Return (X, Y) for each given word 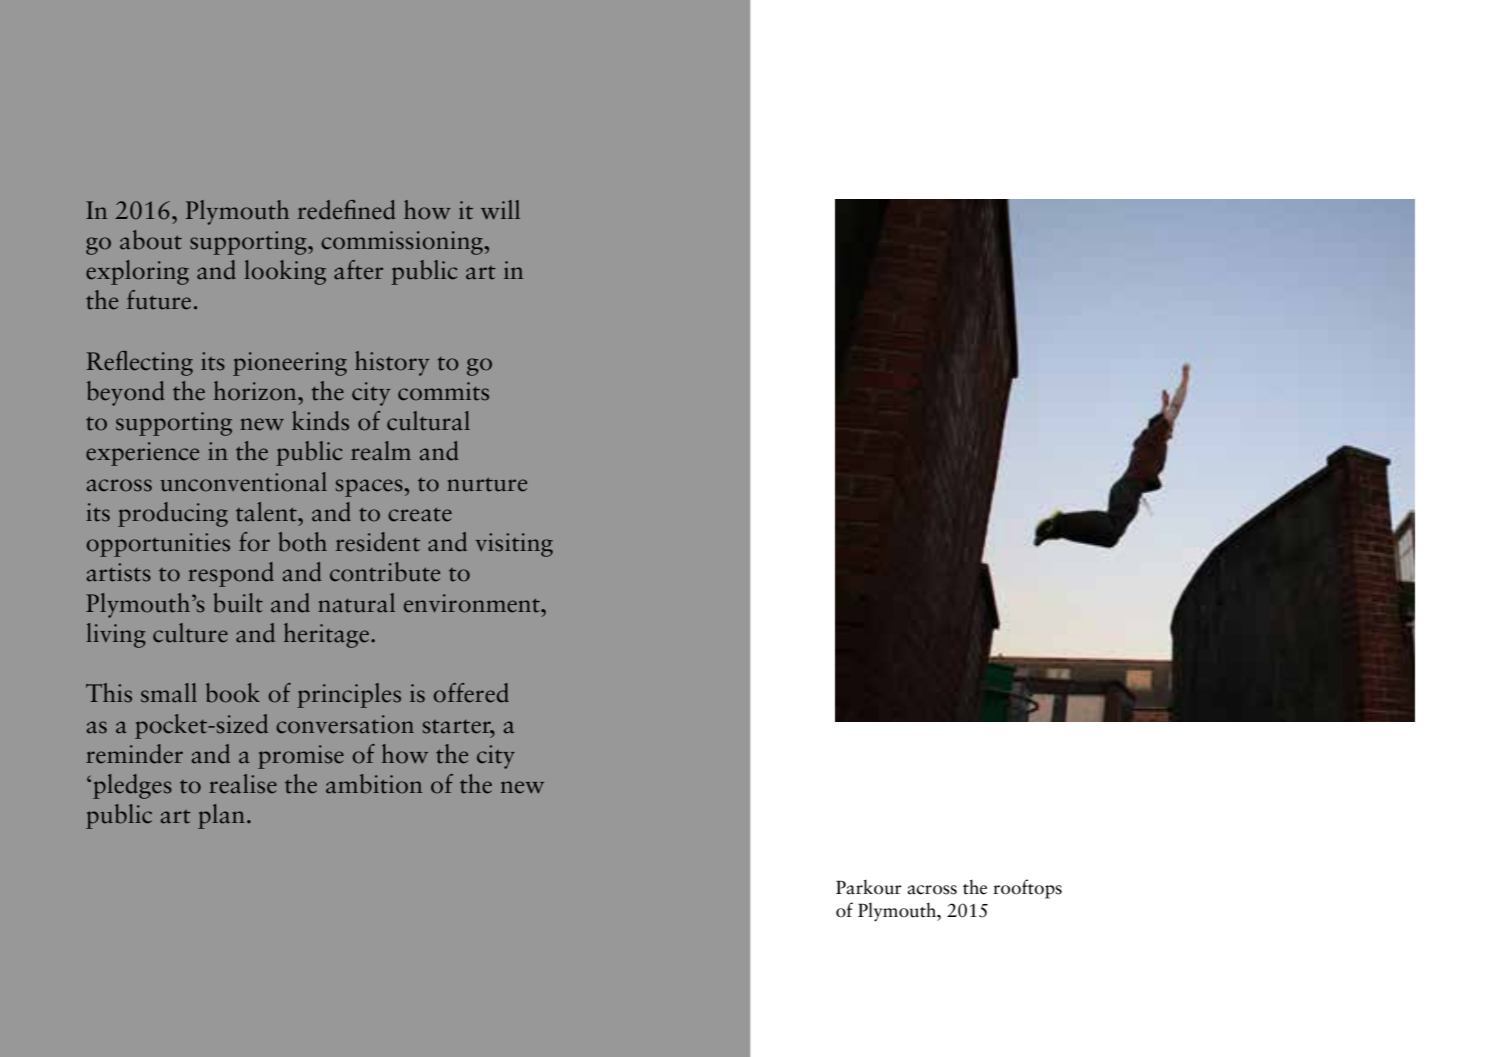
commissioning (403, 243)
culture (190, 633)
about (151, 240)
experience (142, 454)
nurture (487, 484)
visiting (514, 545)
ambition (374, 784)
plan (221, 816)
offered (471, 693)
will (500, 209)
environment (473, 603)
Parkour (869, 887)
